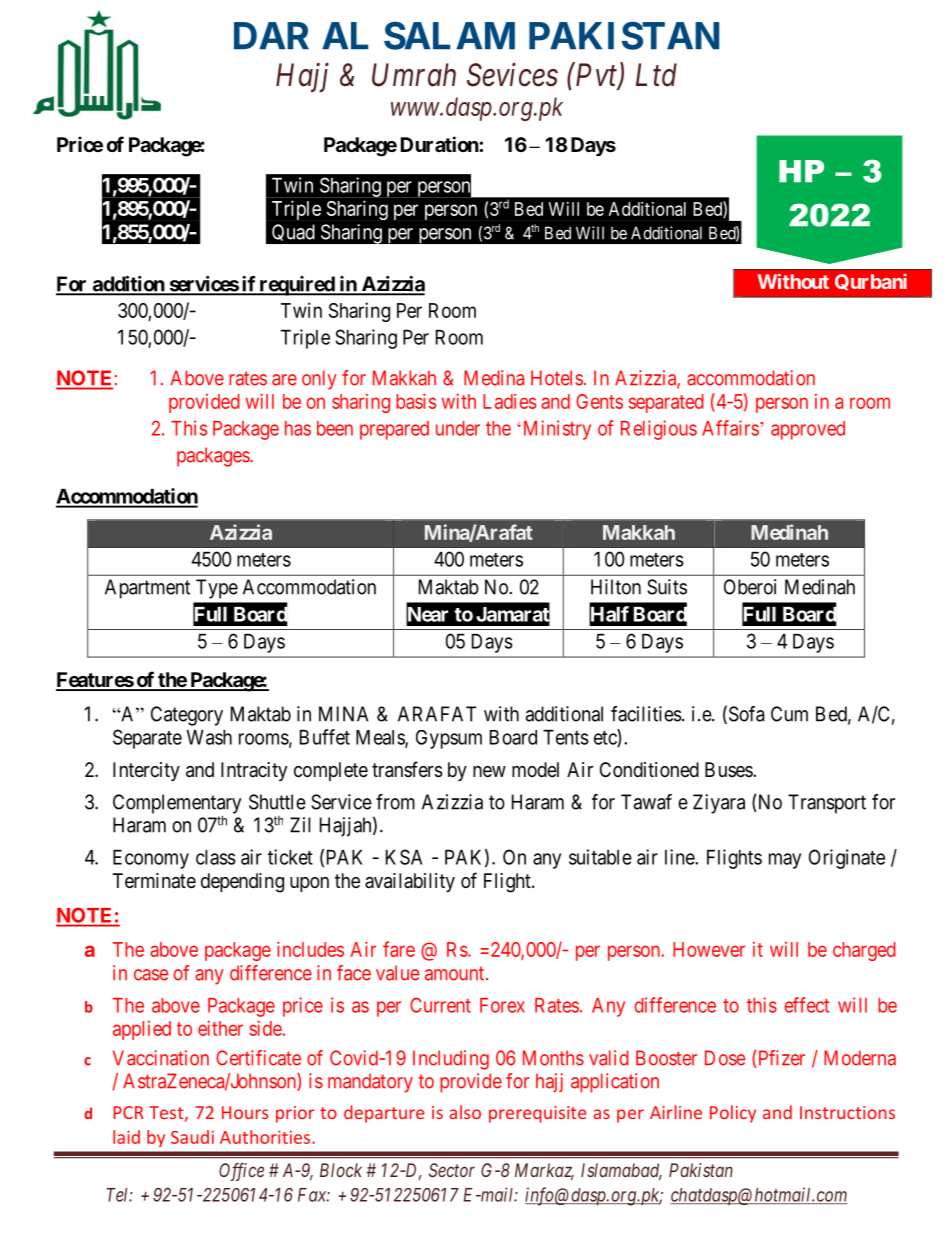 The height and width of the image is (1233, 952). I want to click on Suits, so click(667, 587).
